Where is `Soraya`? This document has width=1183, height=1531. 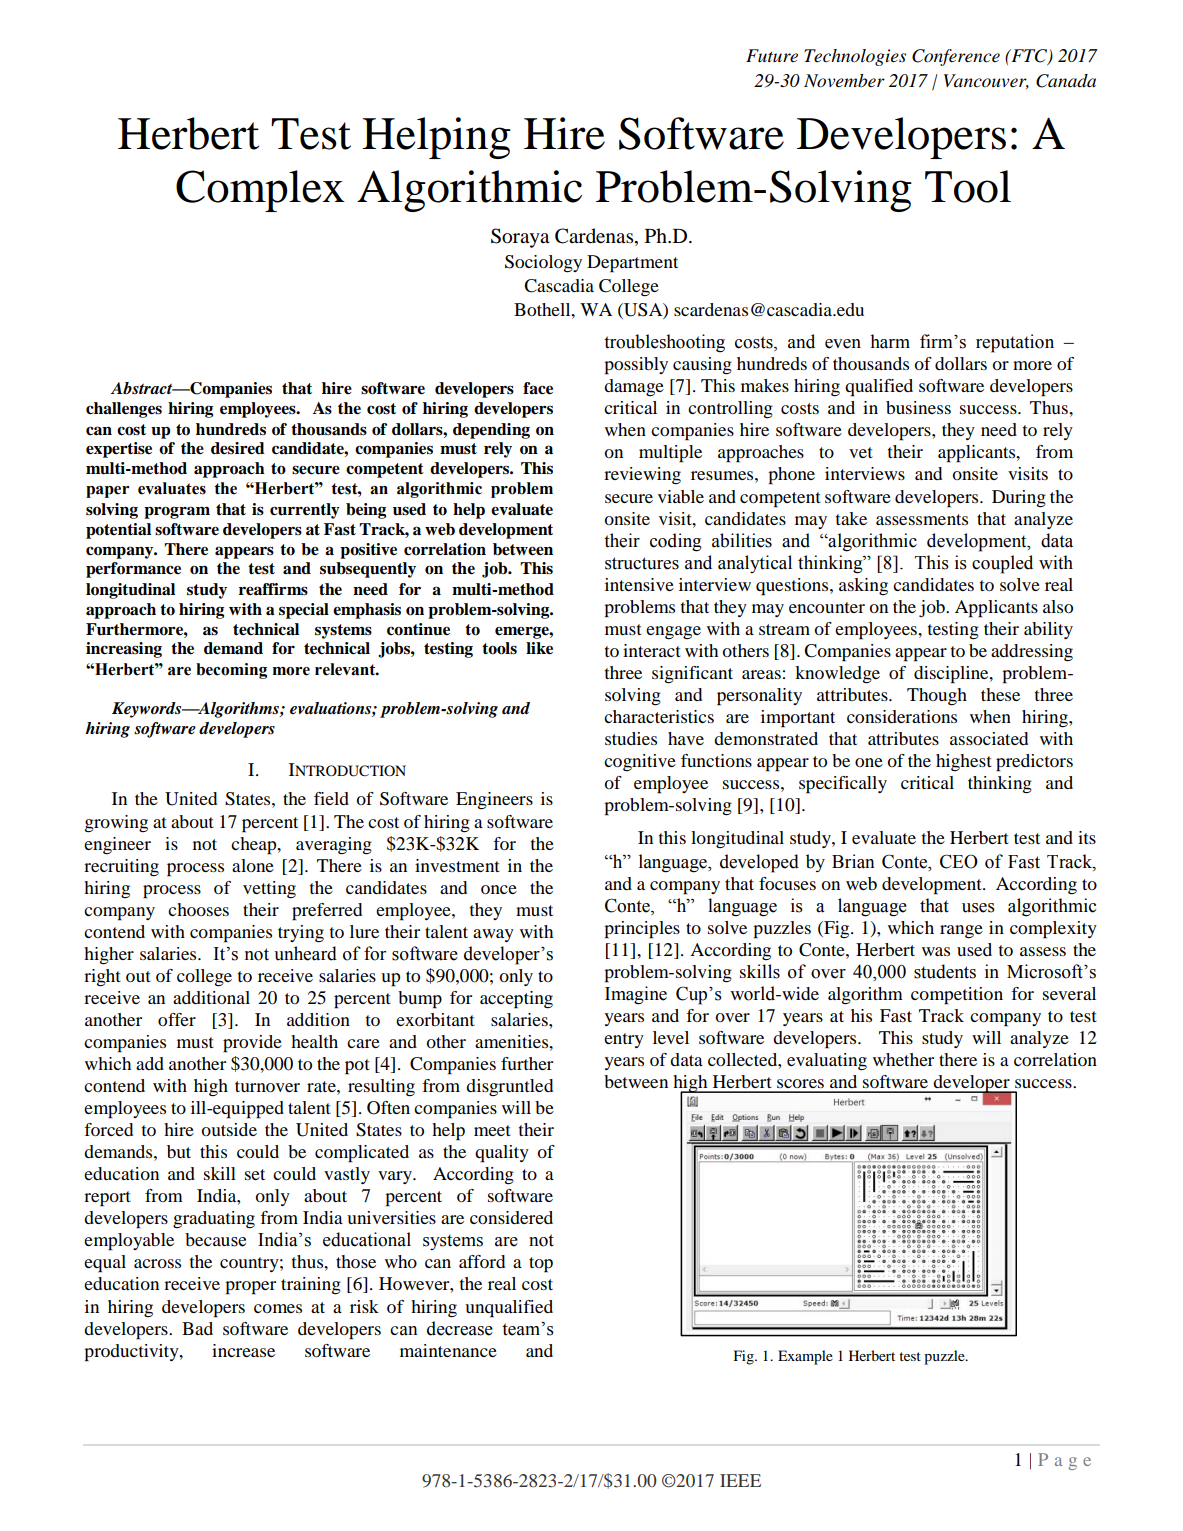 Soraya is located at coordinates (520, 238).
